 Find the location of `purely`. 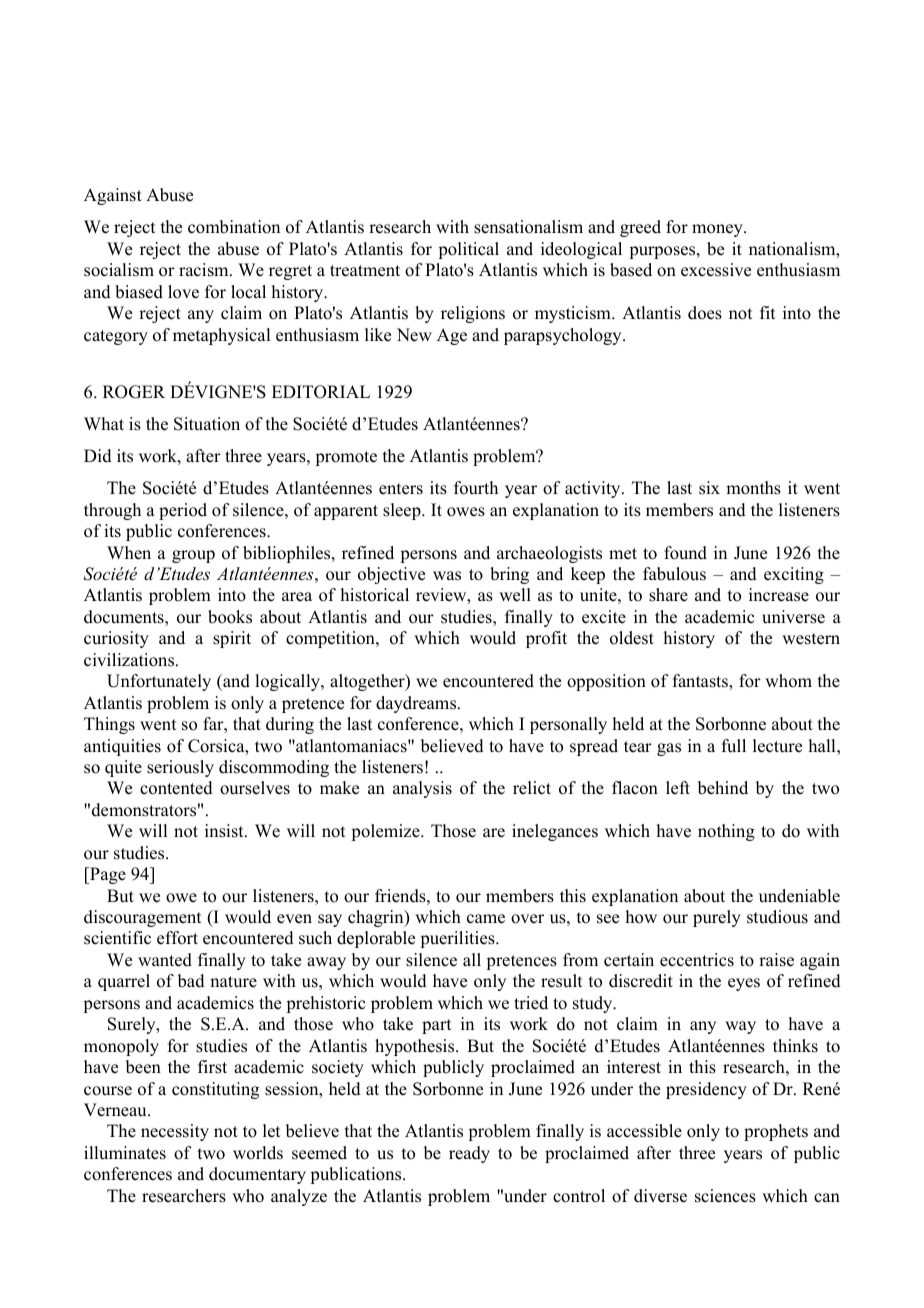

purely is located at coordinates (717, 918).
